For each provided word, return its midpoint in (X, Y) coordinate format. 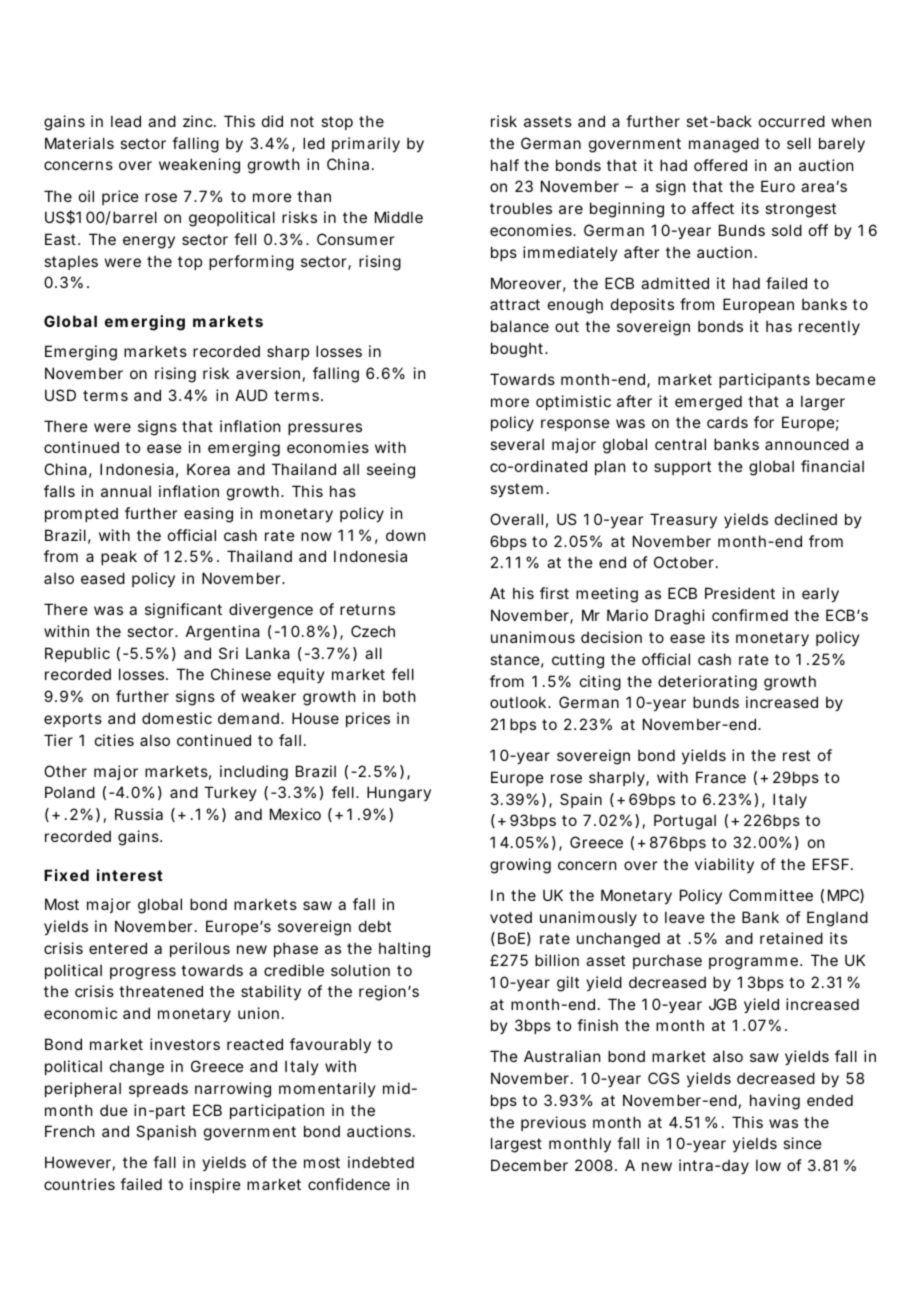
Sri (228, 653)
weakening (199, 166)
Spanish (166, 1132)
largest (516, 1145)
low (768, 1165)
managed (724, 145)
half (505, 165)
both (399, 696)
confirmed (750, 615)
